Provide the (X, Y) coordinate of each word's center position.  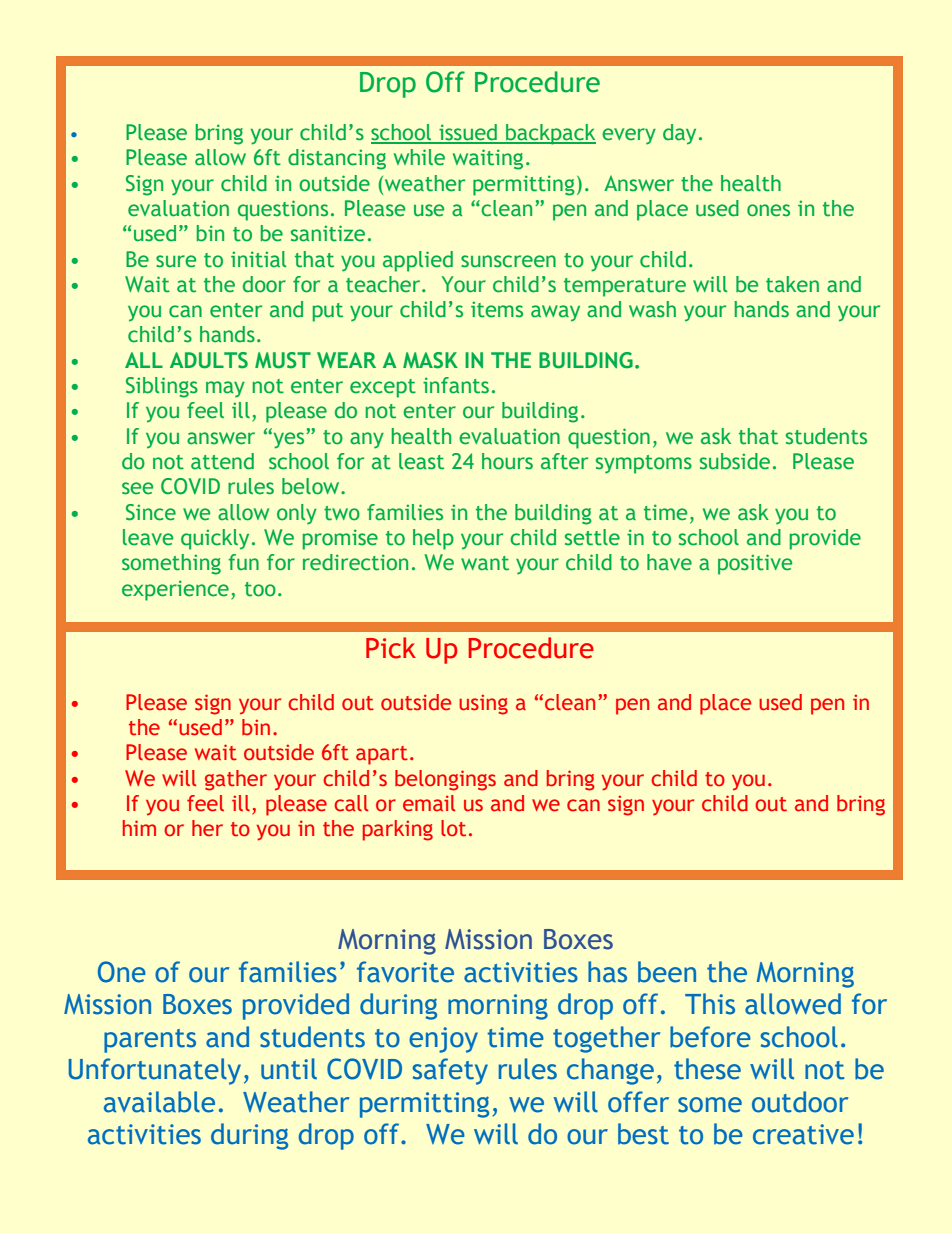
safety (450, 1071)
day (679, 134)
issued (468, 133)
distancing (337, 159)
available (159, 1102)
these (707, 1069)
